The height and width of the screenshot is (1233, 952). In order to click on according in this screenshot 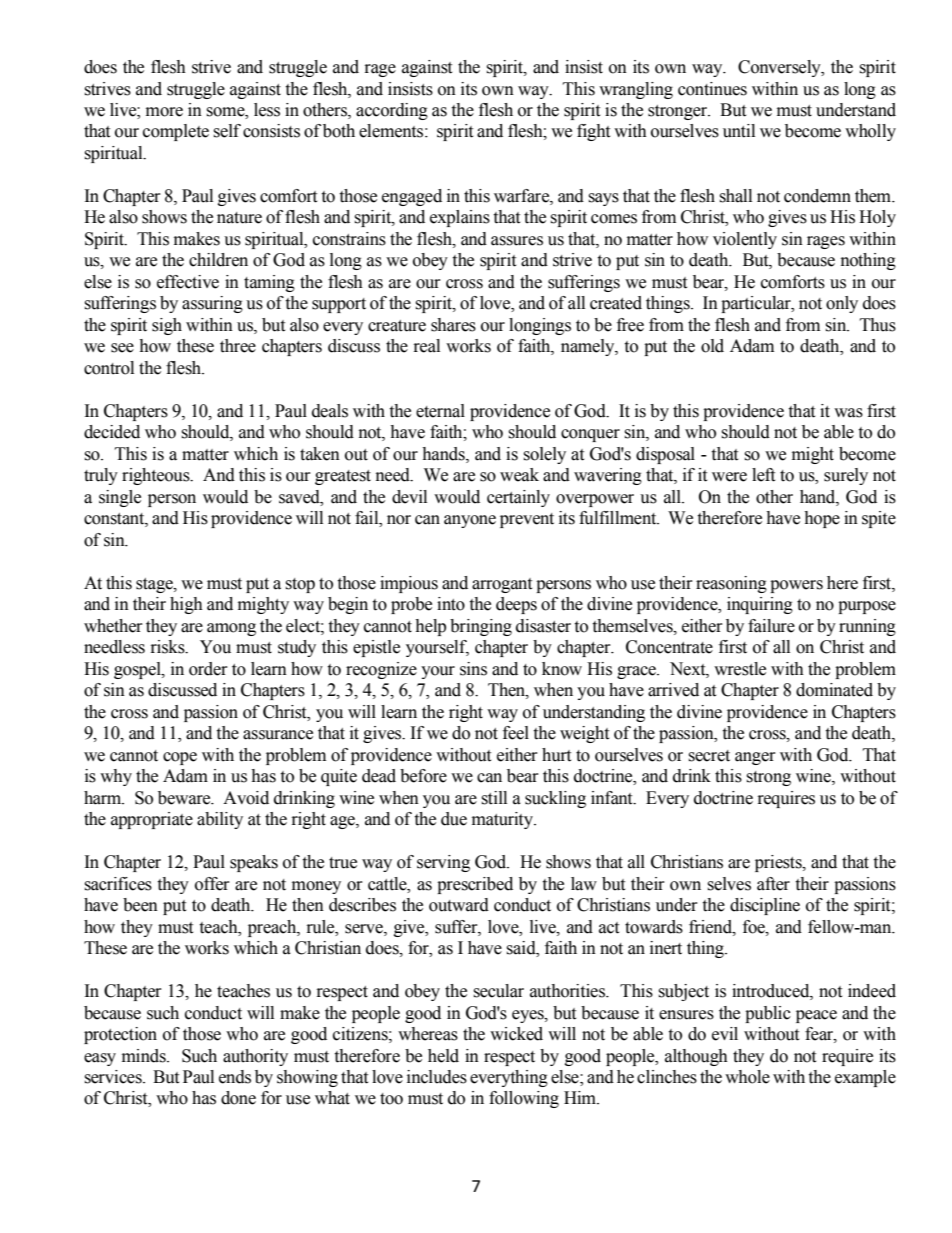, I will do `click(392, 111)`.
